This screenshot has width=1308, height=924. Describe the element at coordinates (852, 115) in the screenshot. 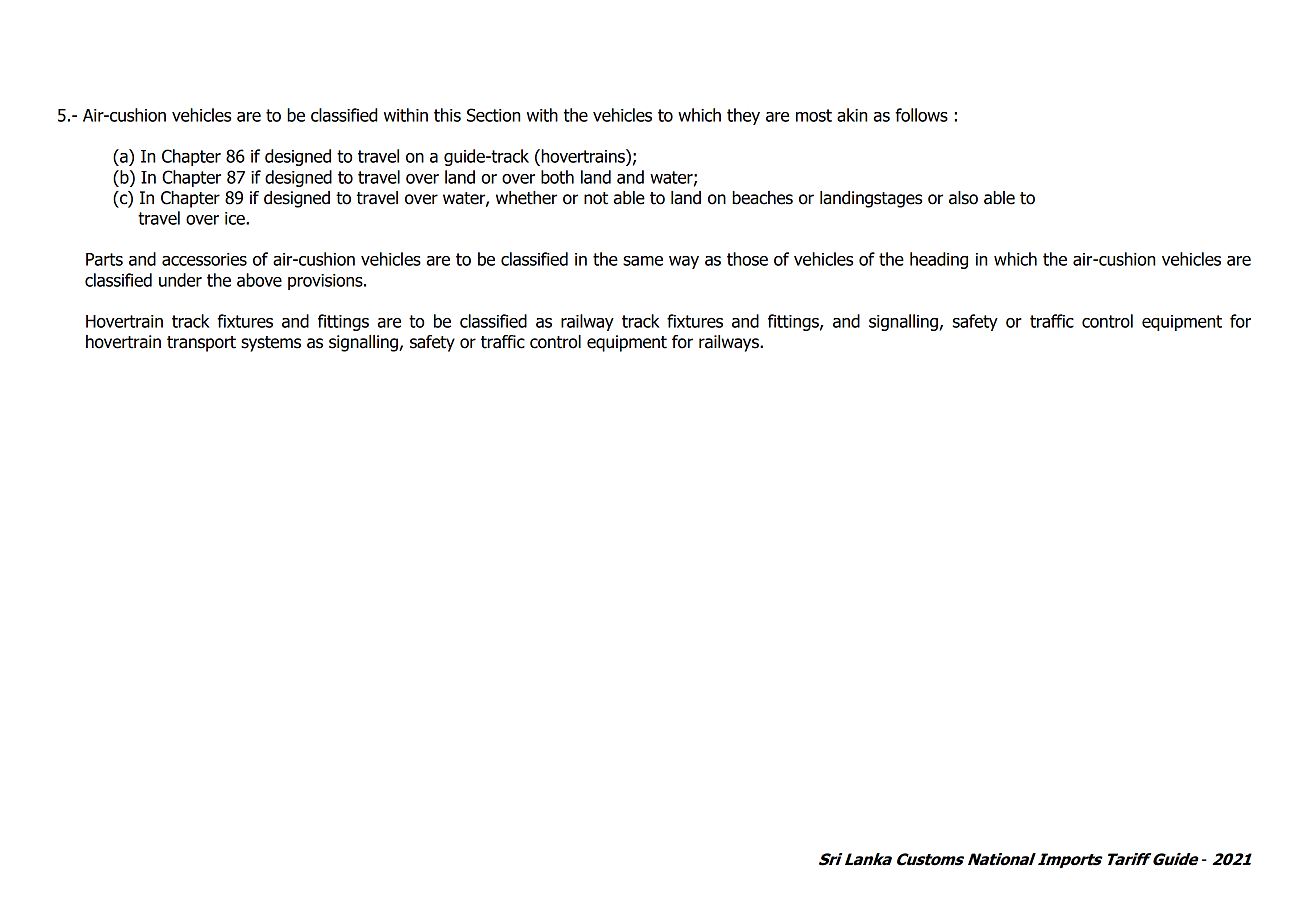

I see `akin` at that location.
